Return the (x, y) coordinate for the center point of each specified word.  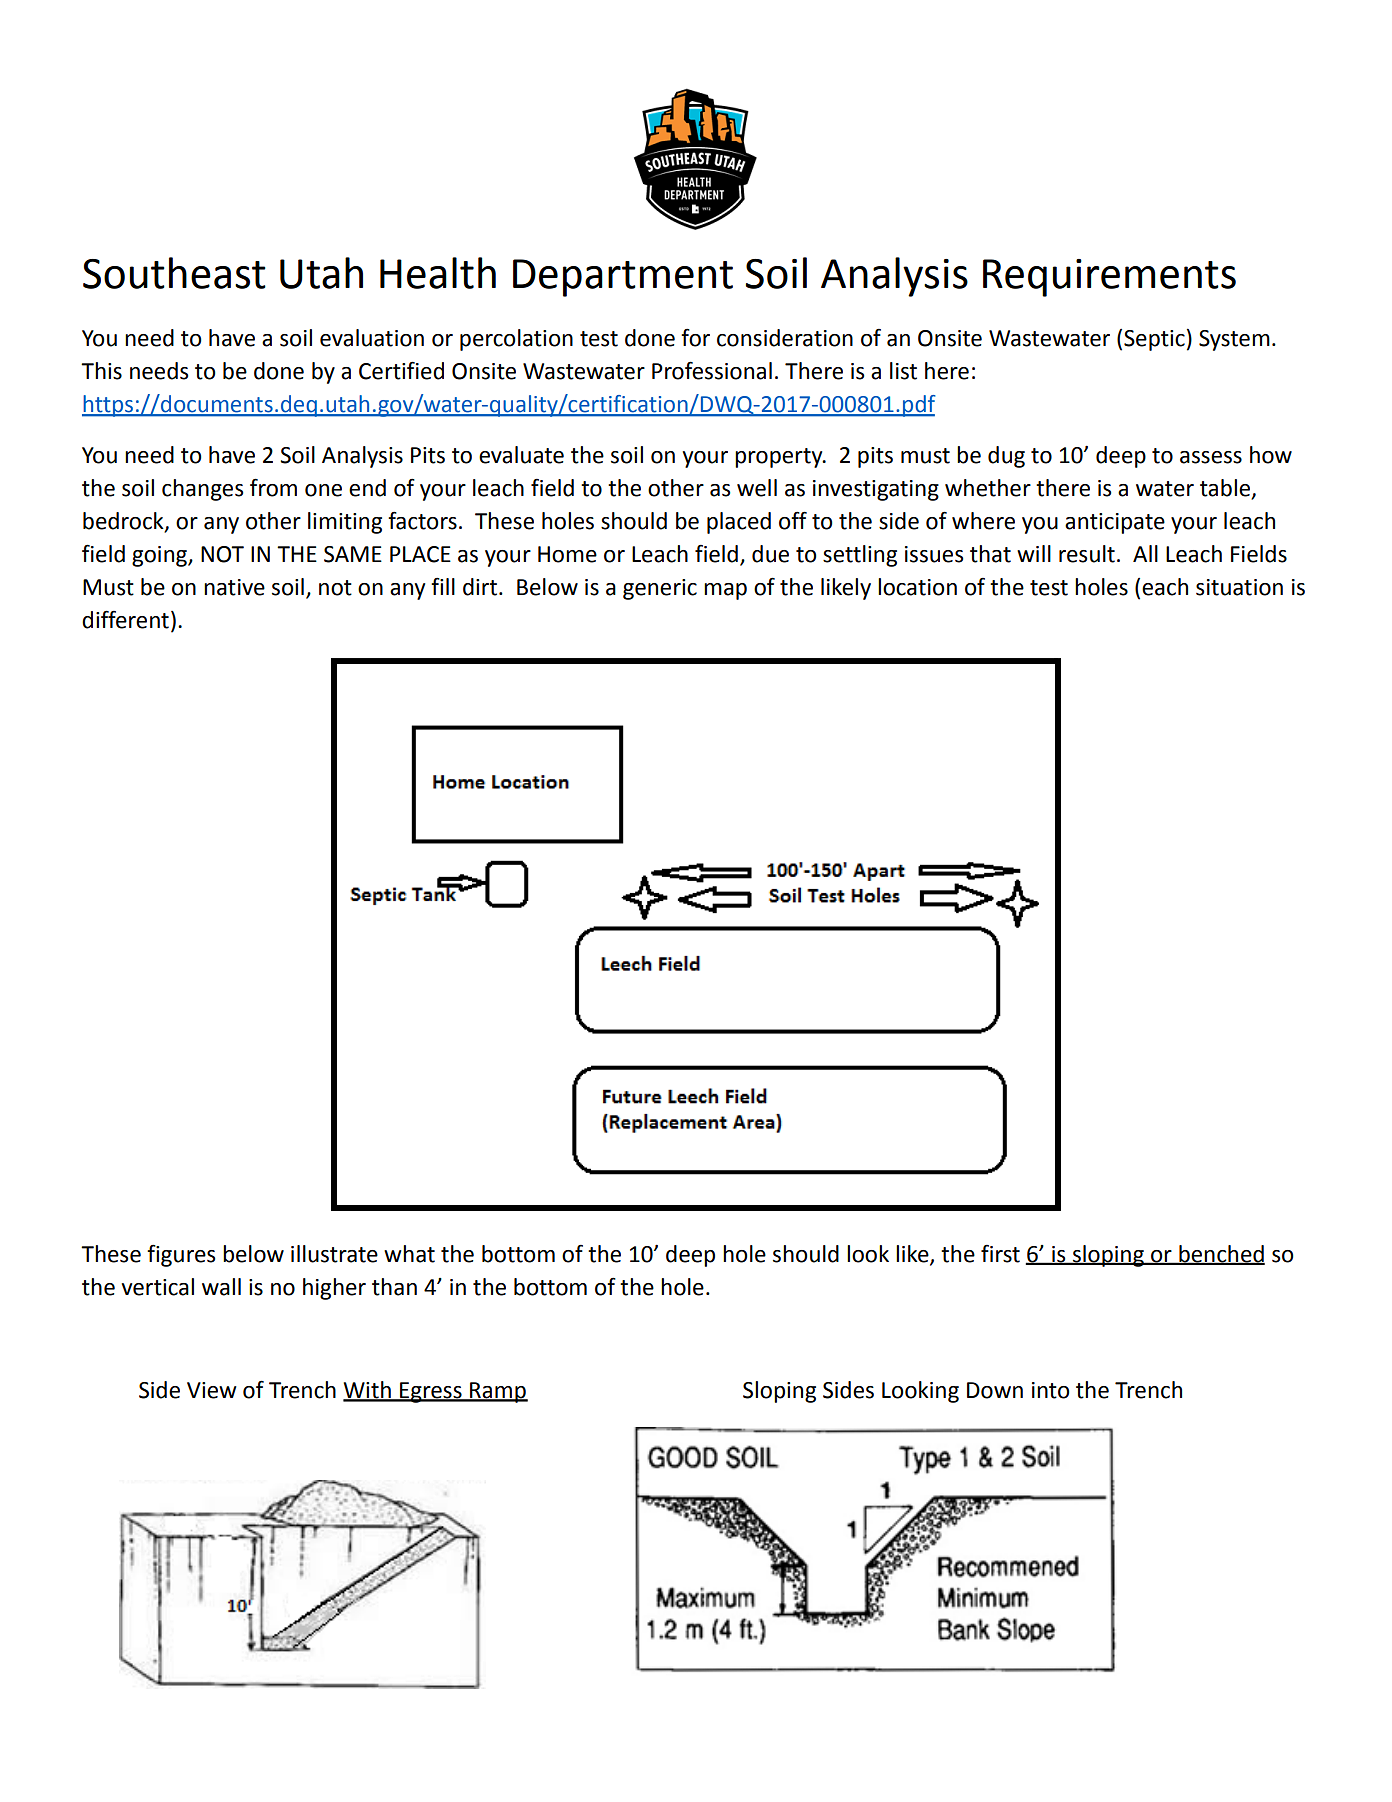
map (725, 591)
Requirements (1109, 278)
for (695, 337)
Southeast (174, 273)
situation (1239, 587)
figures (181, 1255)
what (409, 1254)
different (125, 619)
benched (1221, 1255)
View (212, 1390)
